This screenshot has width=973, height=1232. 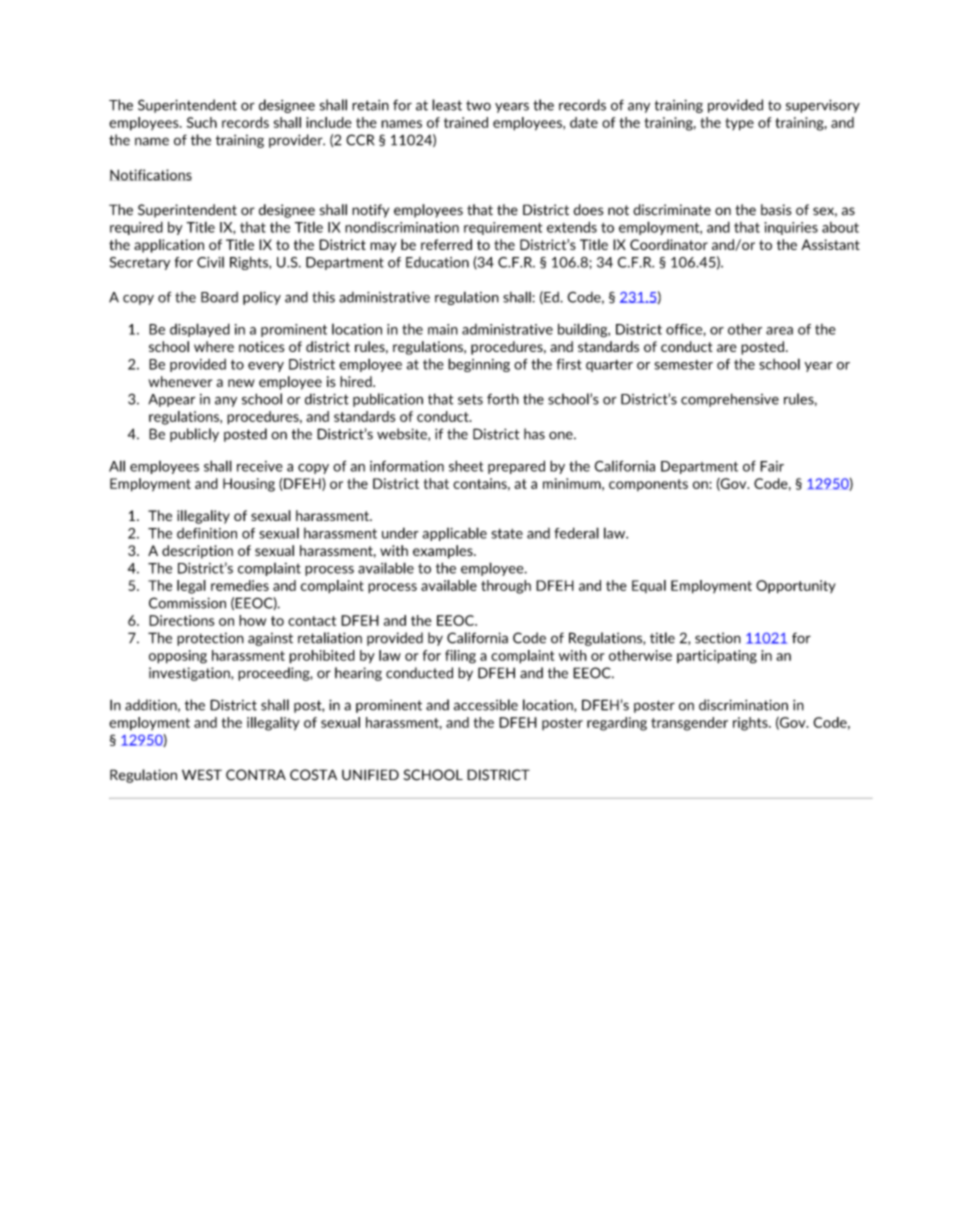 What do you see at coordinates (460, 657) in the screenshot?
I see `filing` at bounding box center [460, 657].
